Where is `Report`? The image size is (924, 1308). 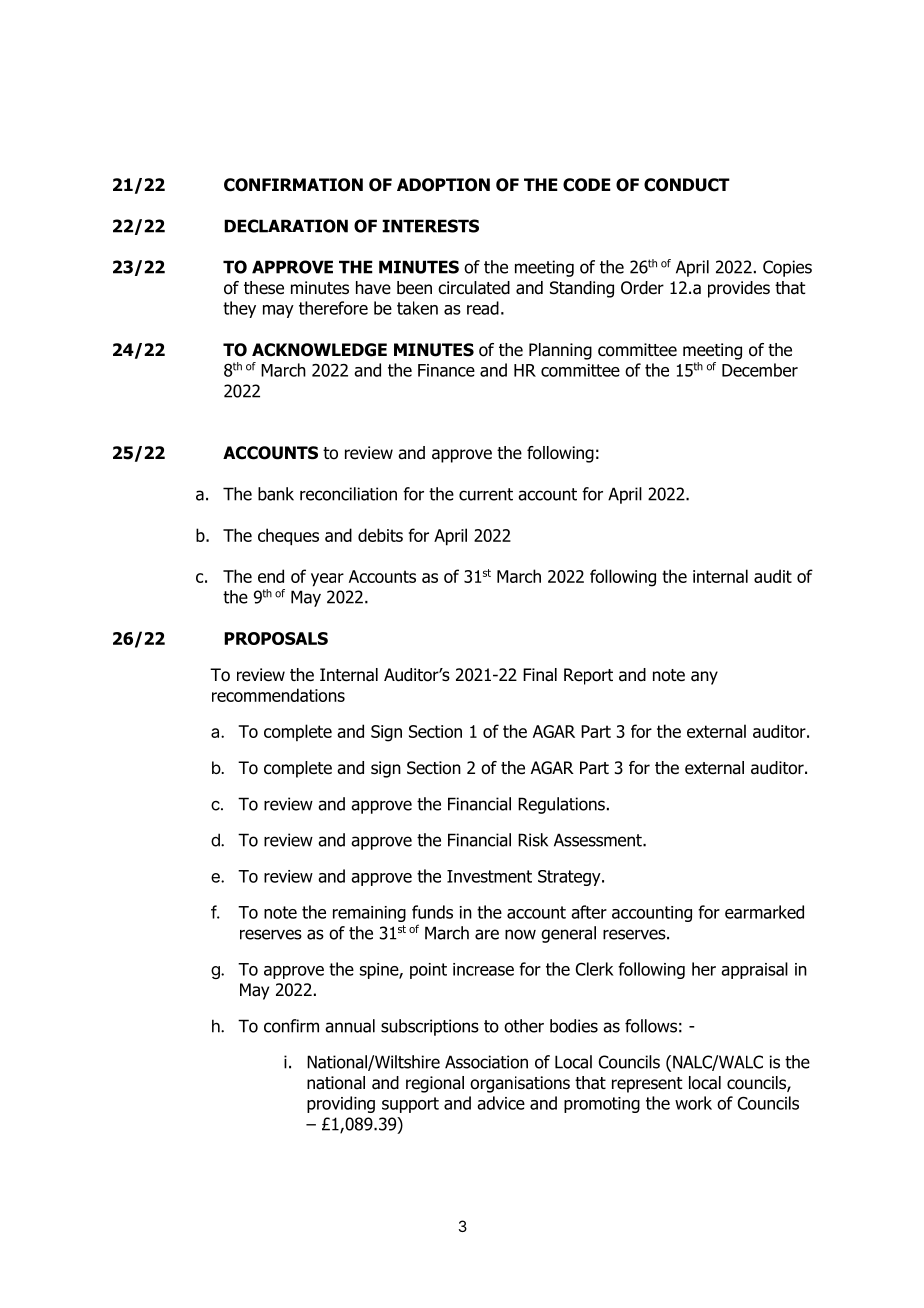 Report is located at coordinates (588, 676).
